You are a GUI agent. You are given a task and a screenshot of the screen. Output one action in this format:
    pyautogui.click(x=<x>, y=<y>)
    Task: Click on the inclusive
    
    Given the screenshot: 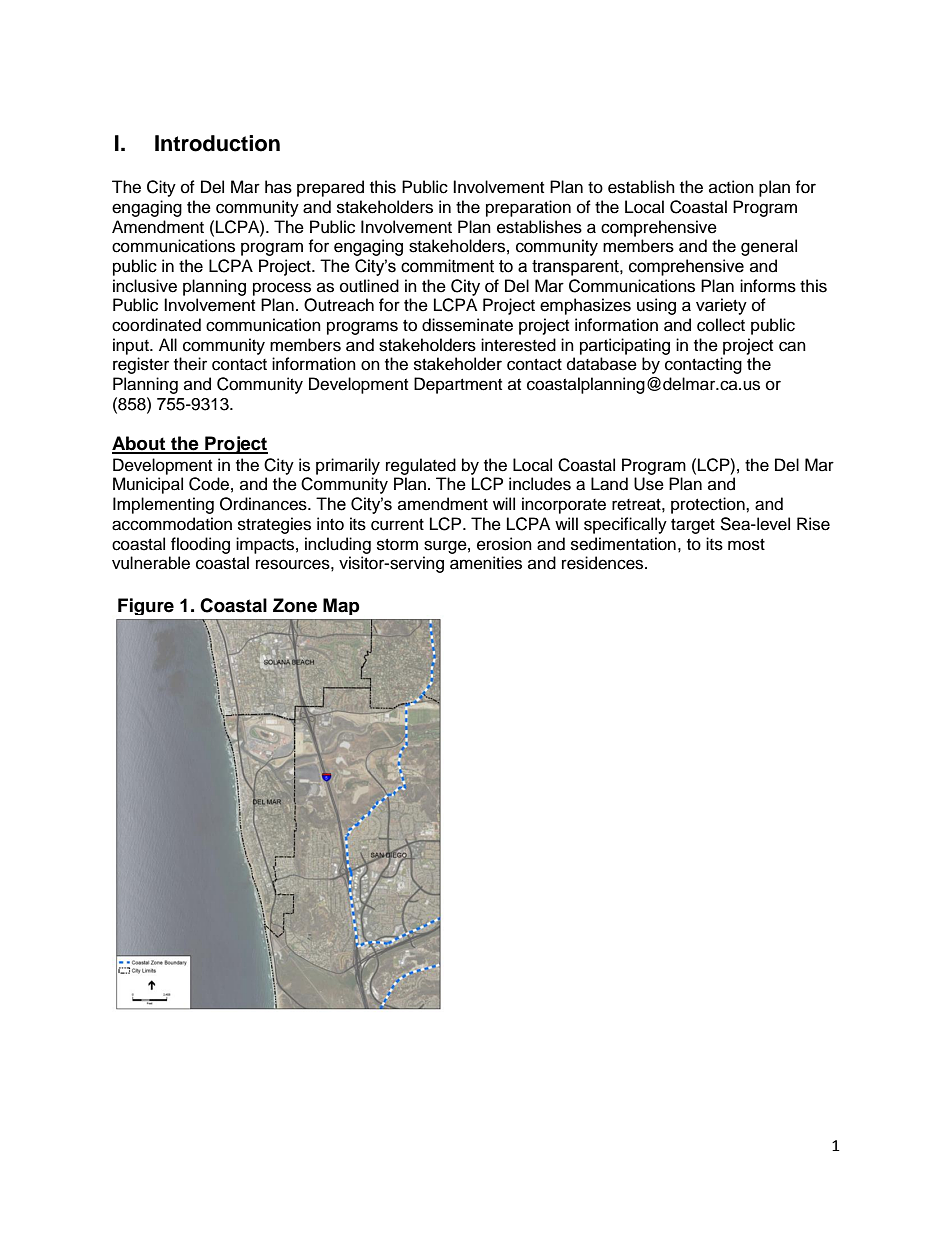 What is the action you would take?
    pyautogui.click(x=145, y=286)
